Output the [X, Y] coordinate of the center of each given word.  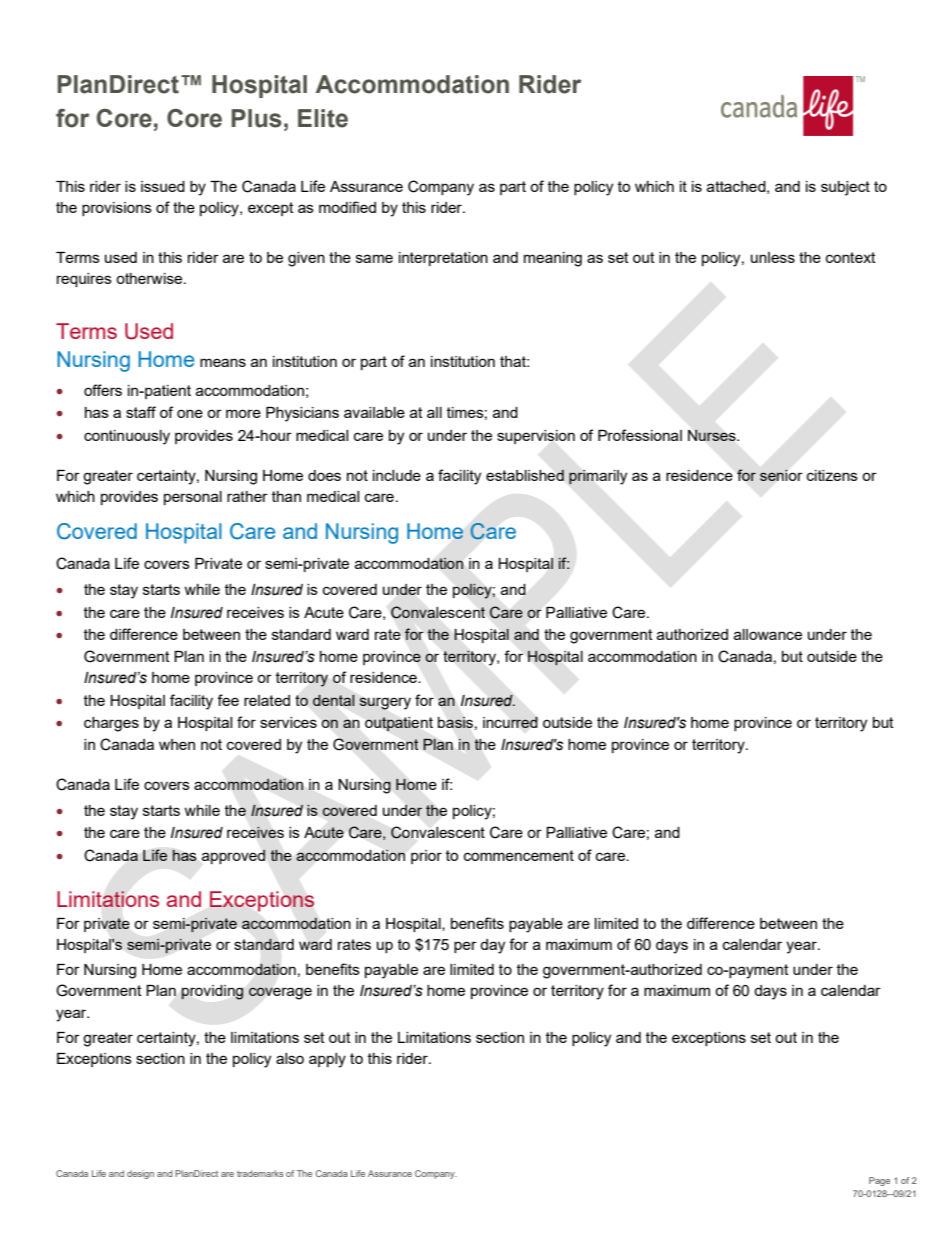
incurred [510, 722]
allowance [768, 634]
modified [347, 207]
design [140, 1174]
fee [228, 700]
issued [163, 186]
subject [845, 188]
